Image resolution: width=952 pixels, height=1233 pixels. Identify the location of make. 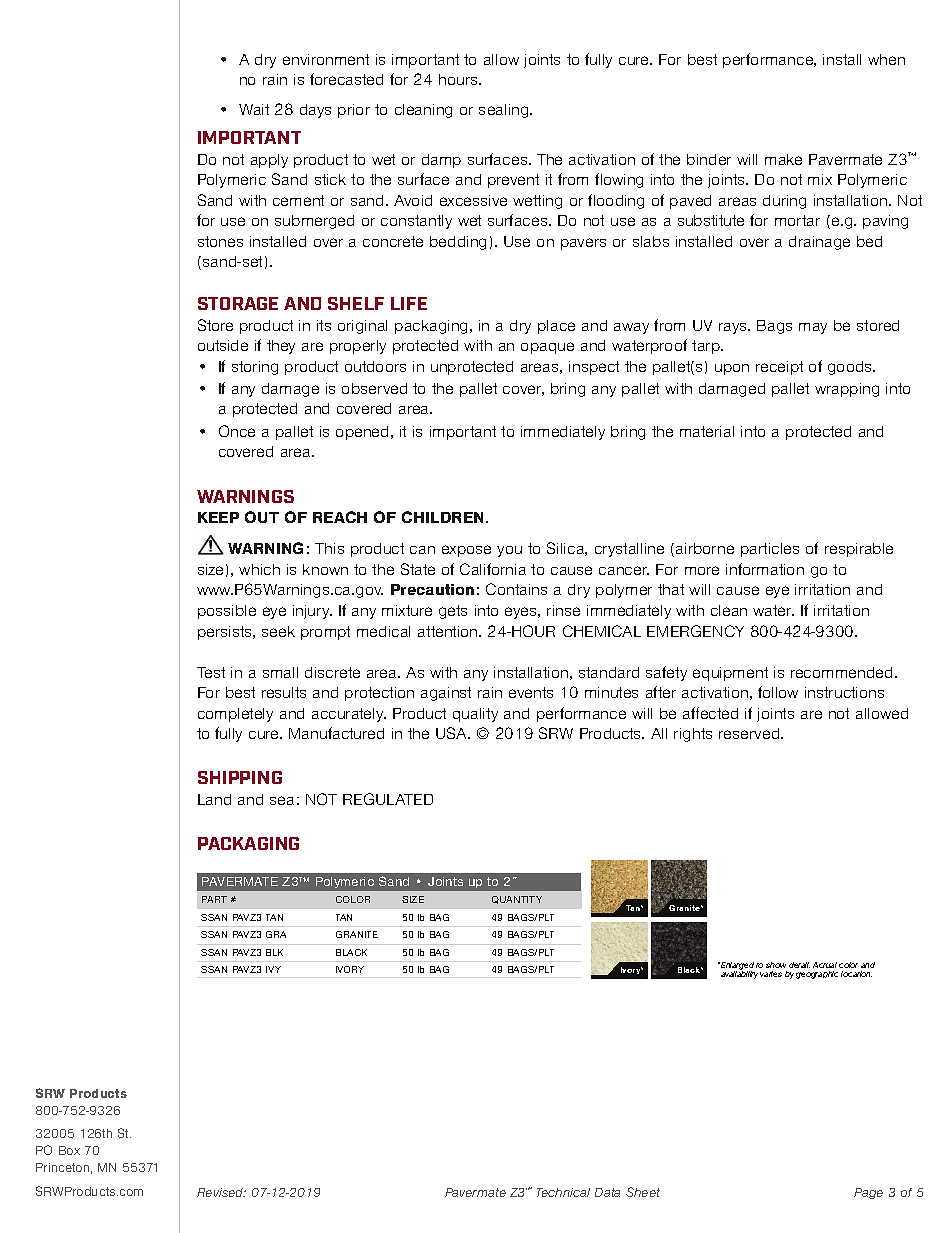
(783, 159).
